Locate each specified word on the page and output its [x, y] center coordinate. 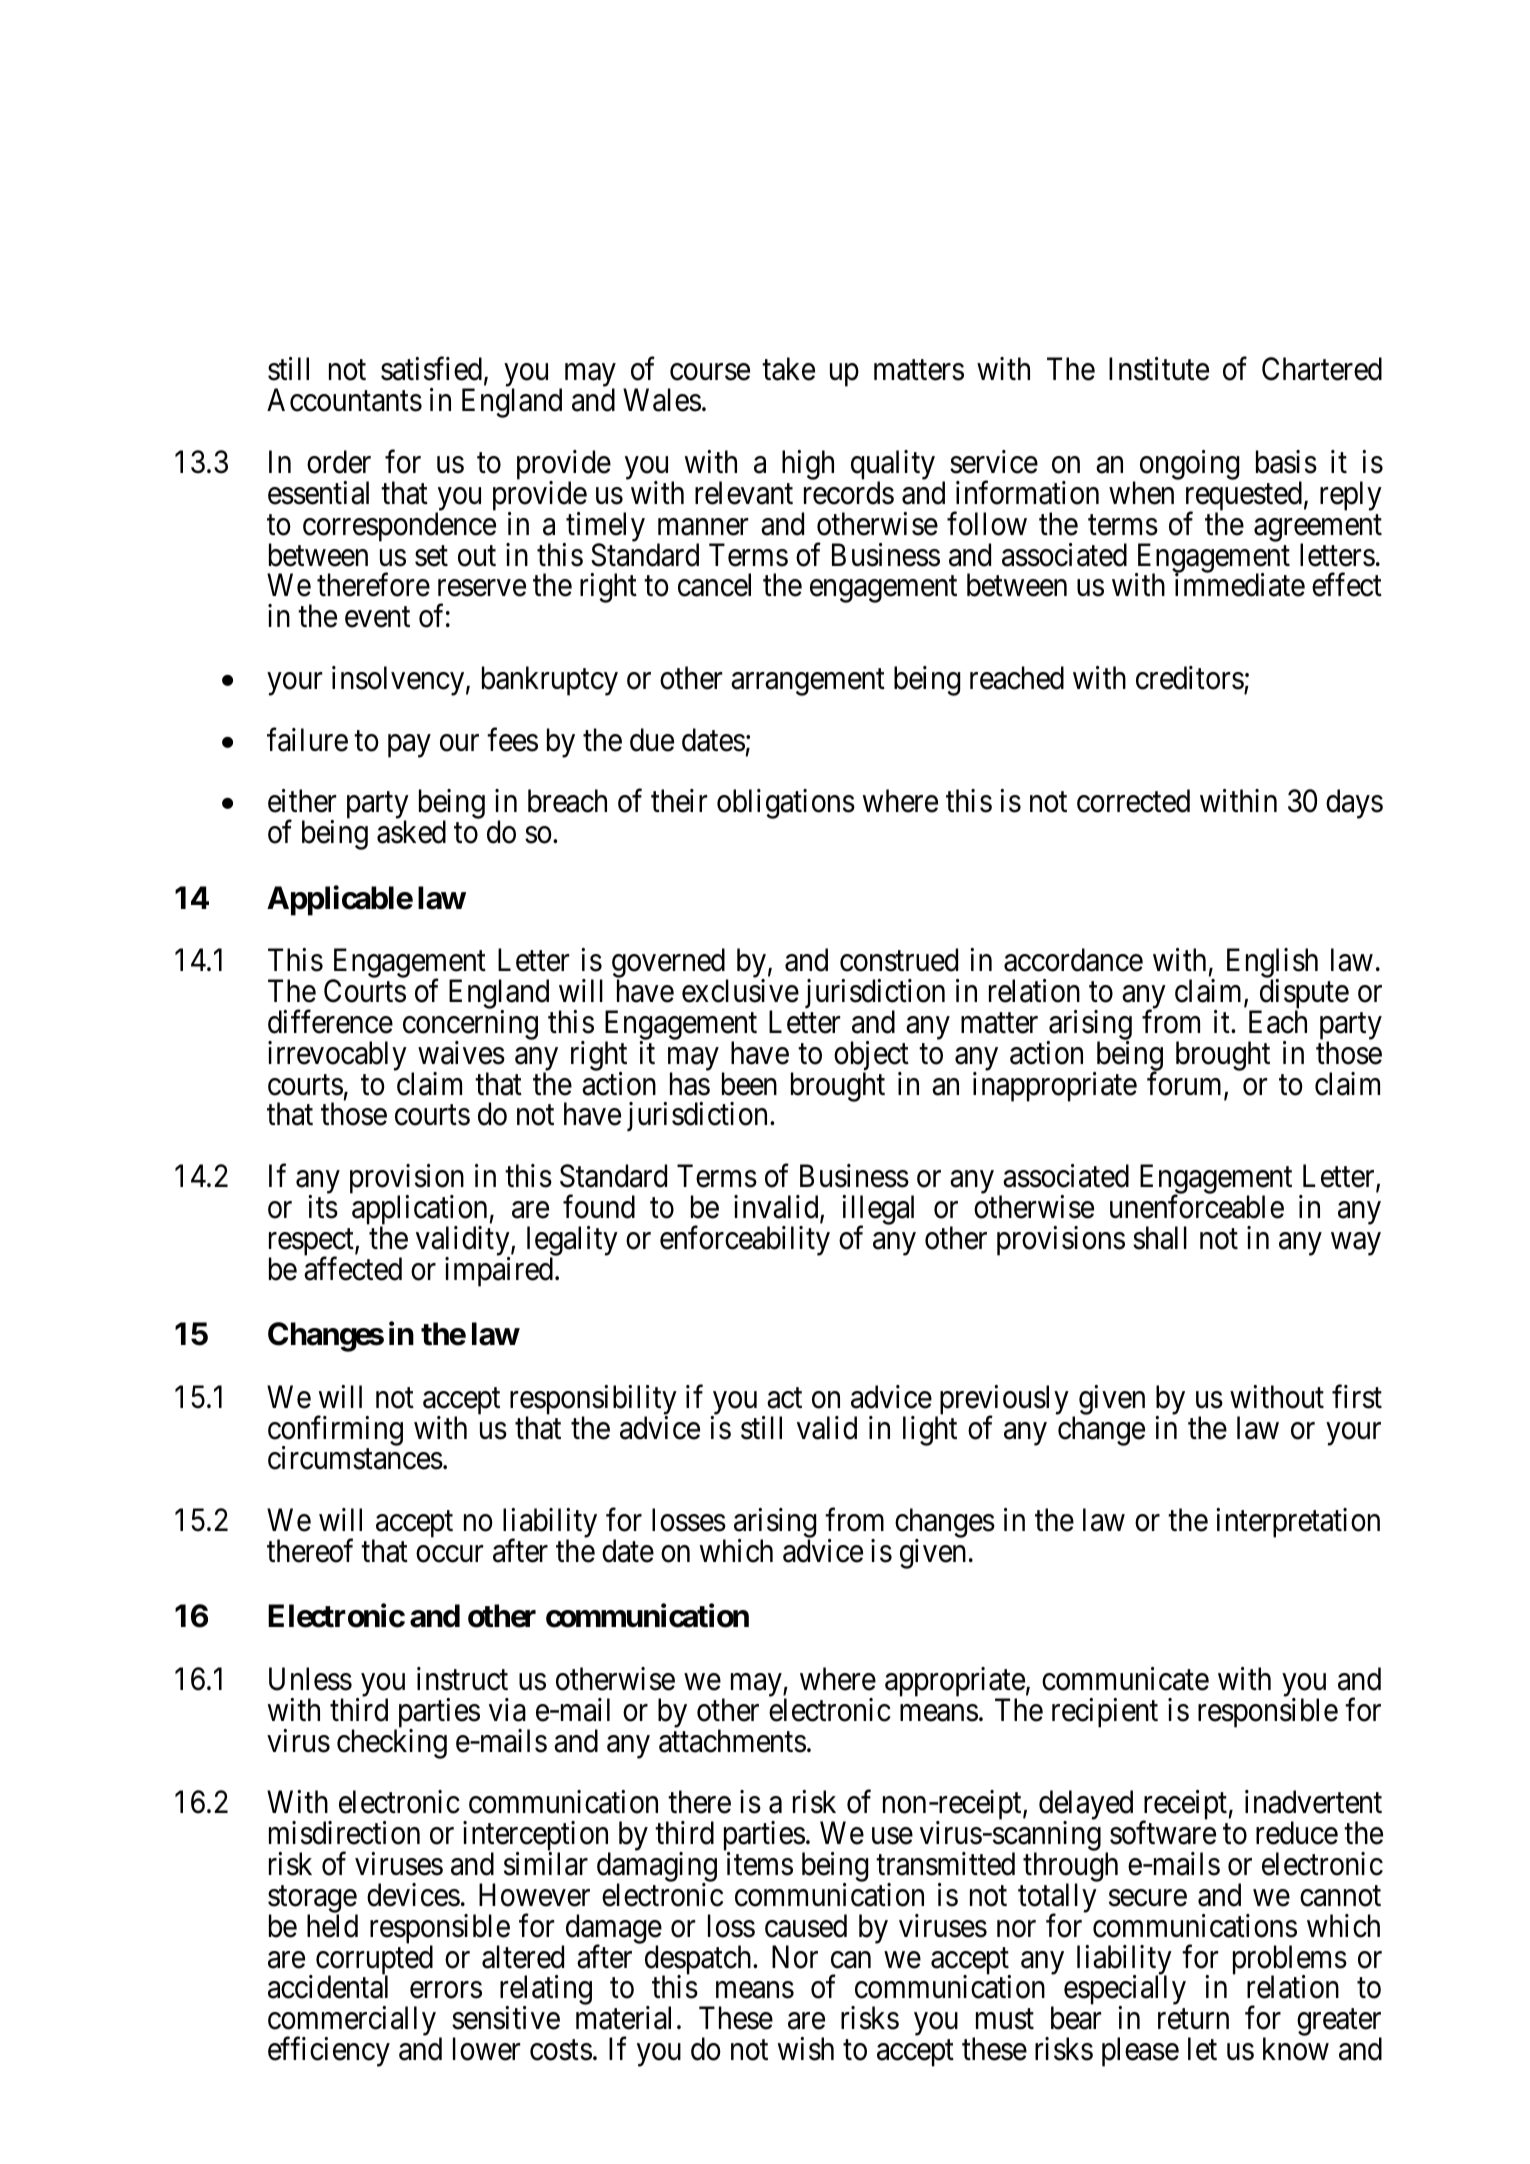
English [1272, 964]
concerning [470, 1026]
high [808, 465]
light [930, 1431]
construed [899, 960]
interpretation [1298, 1523]
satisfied [431, 369]
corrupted [374, 1961]
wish [806, 2049]
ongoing [1189, 465]
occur [449, 1554]
